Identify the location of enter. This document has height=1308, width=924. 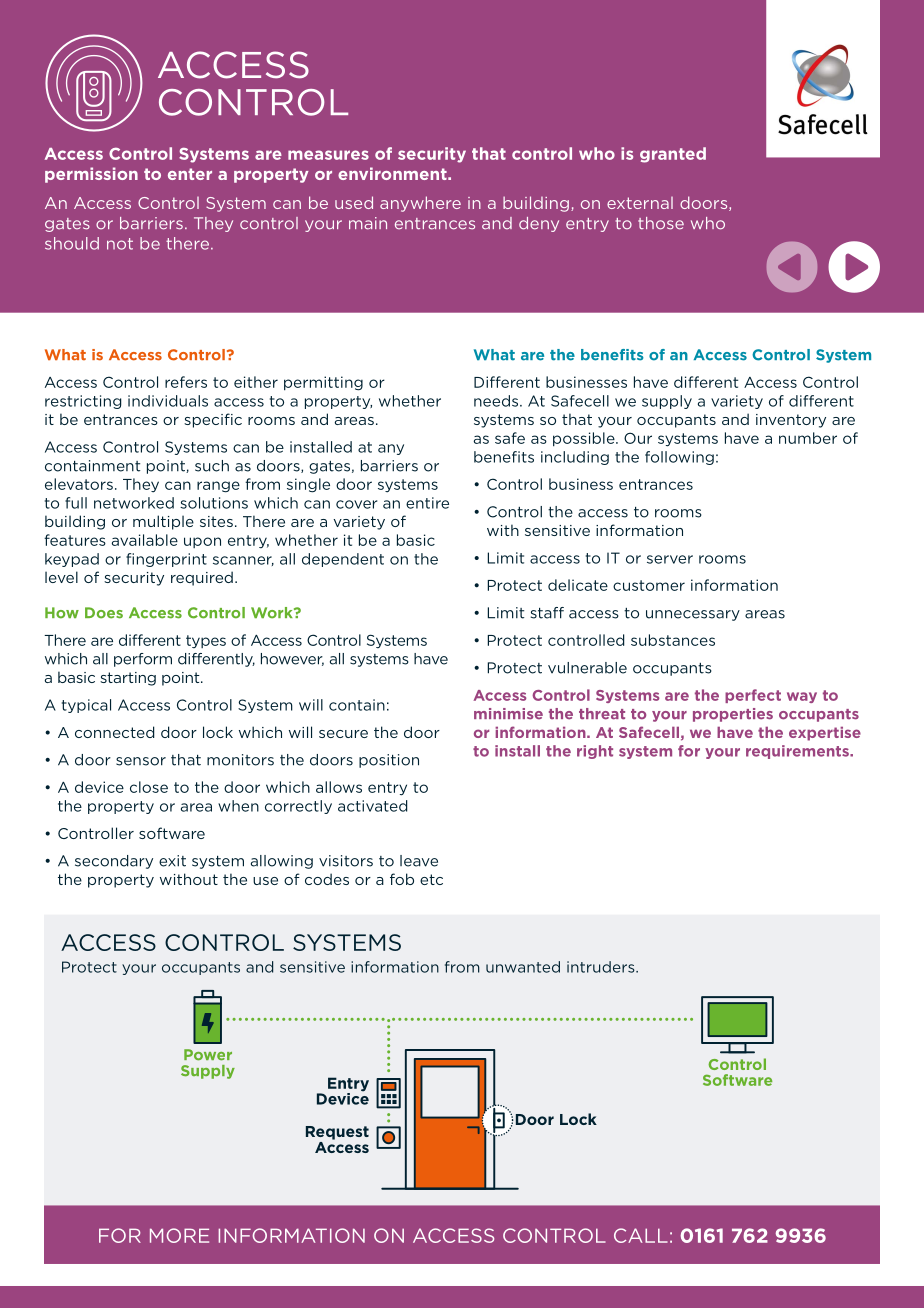
(190, 174).
